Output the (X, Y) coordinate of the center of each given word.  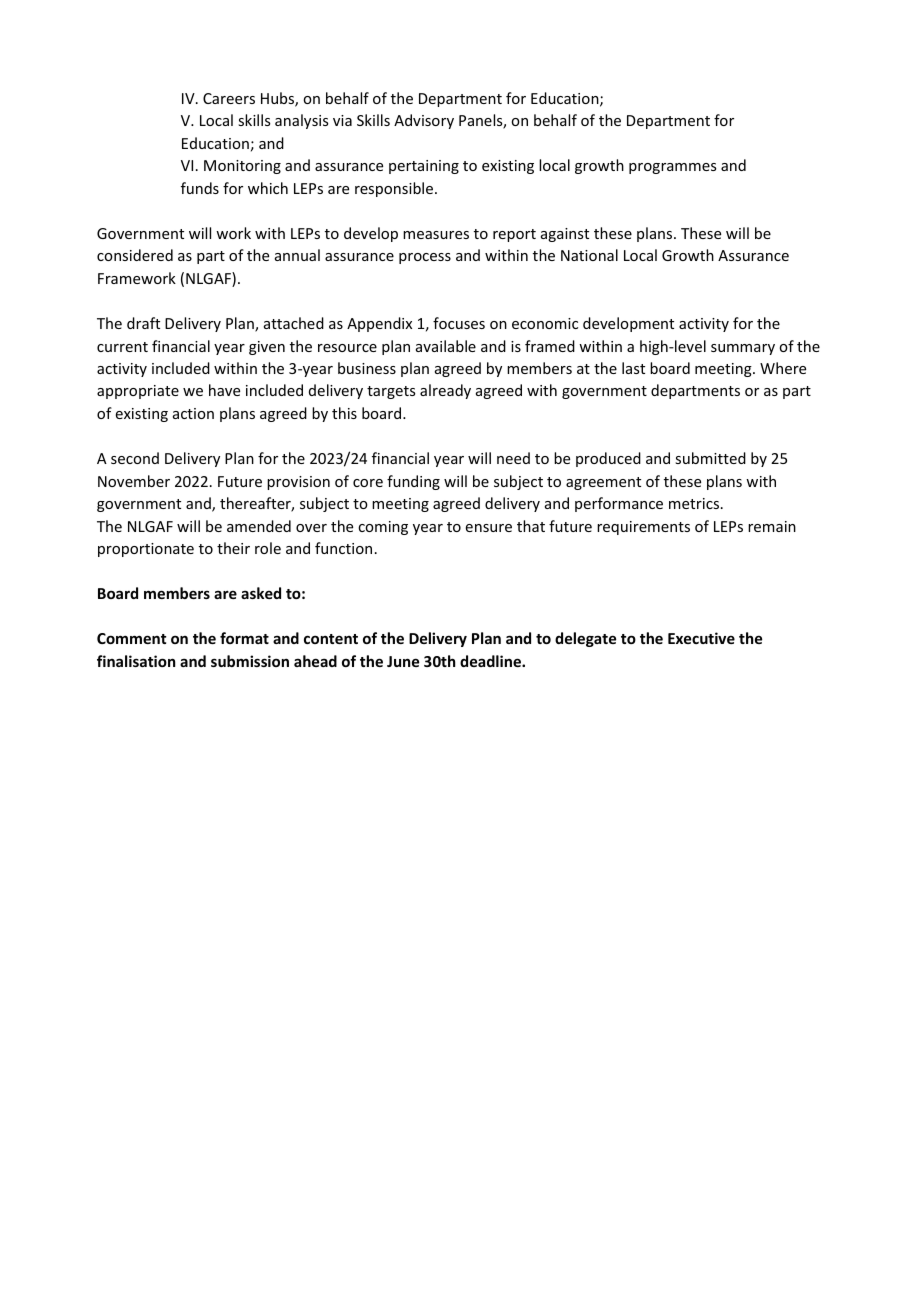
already (445, 391)
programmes (672, 168)
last (633, 368)
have (224, 390)
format (244, 638)
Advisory (424, 121)
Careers (229, 98)
